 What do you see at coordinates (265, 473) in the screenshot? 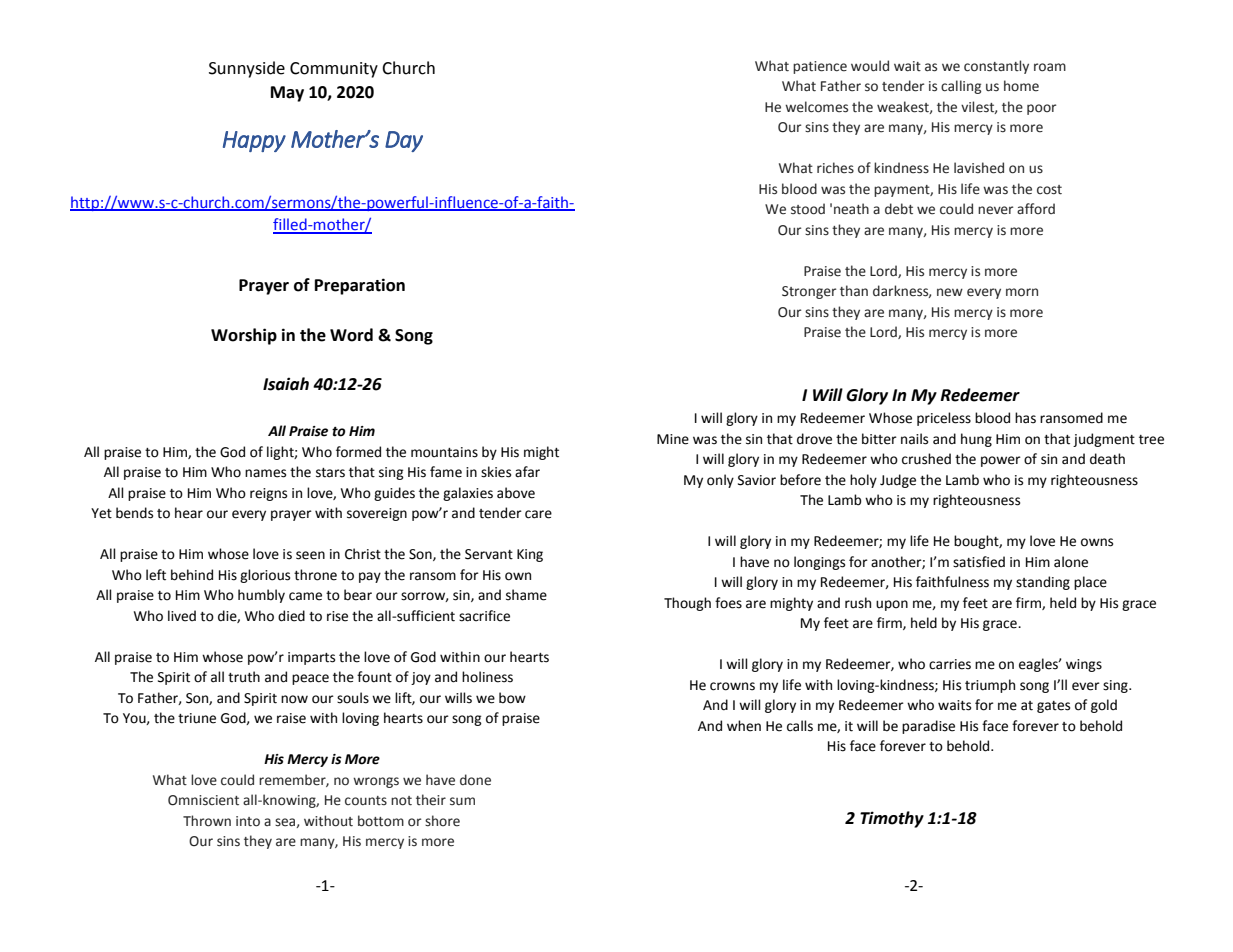
I see `names` at bounding box center [265, 473].
